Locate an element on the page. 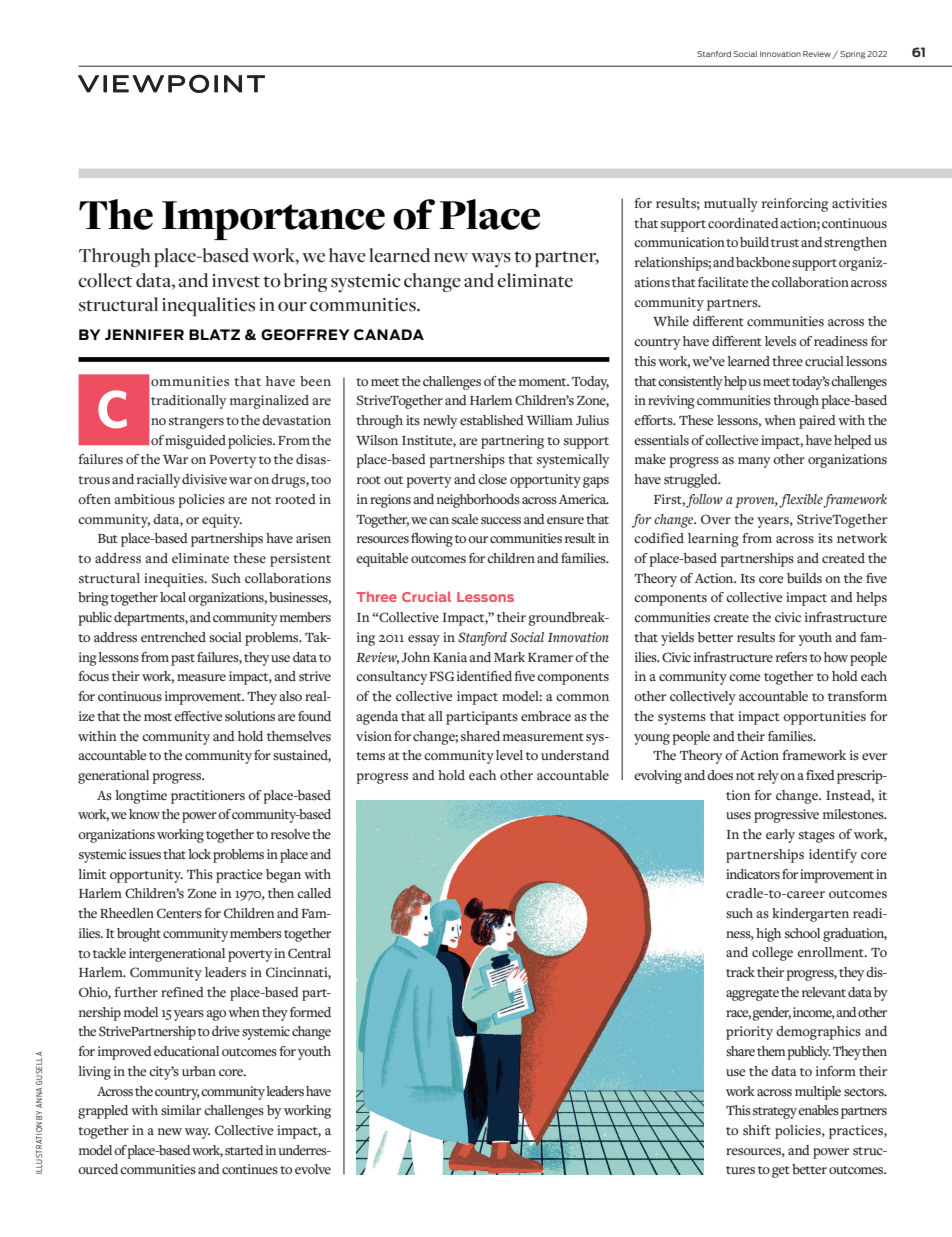 Image resolution: width=952 pixels, height=1237 pixels. shift is located at coordinates (757, 1130).
